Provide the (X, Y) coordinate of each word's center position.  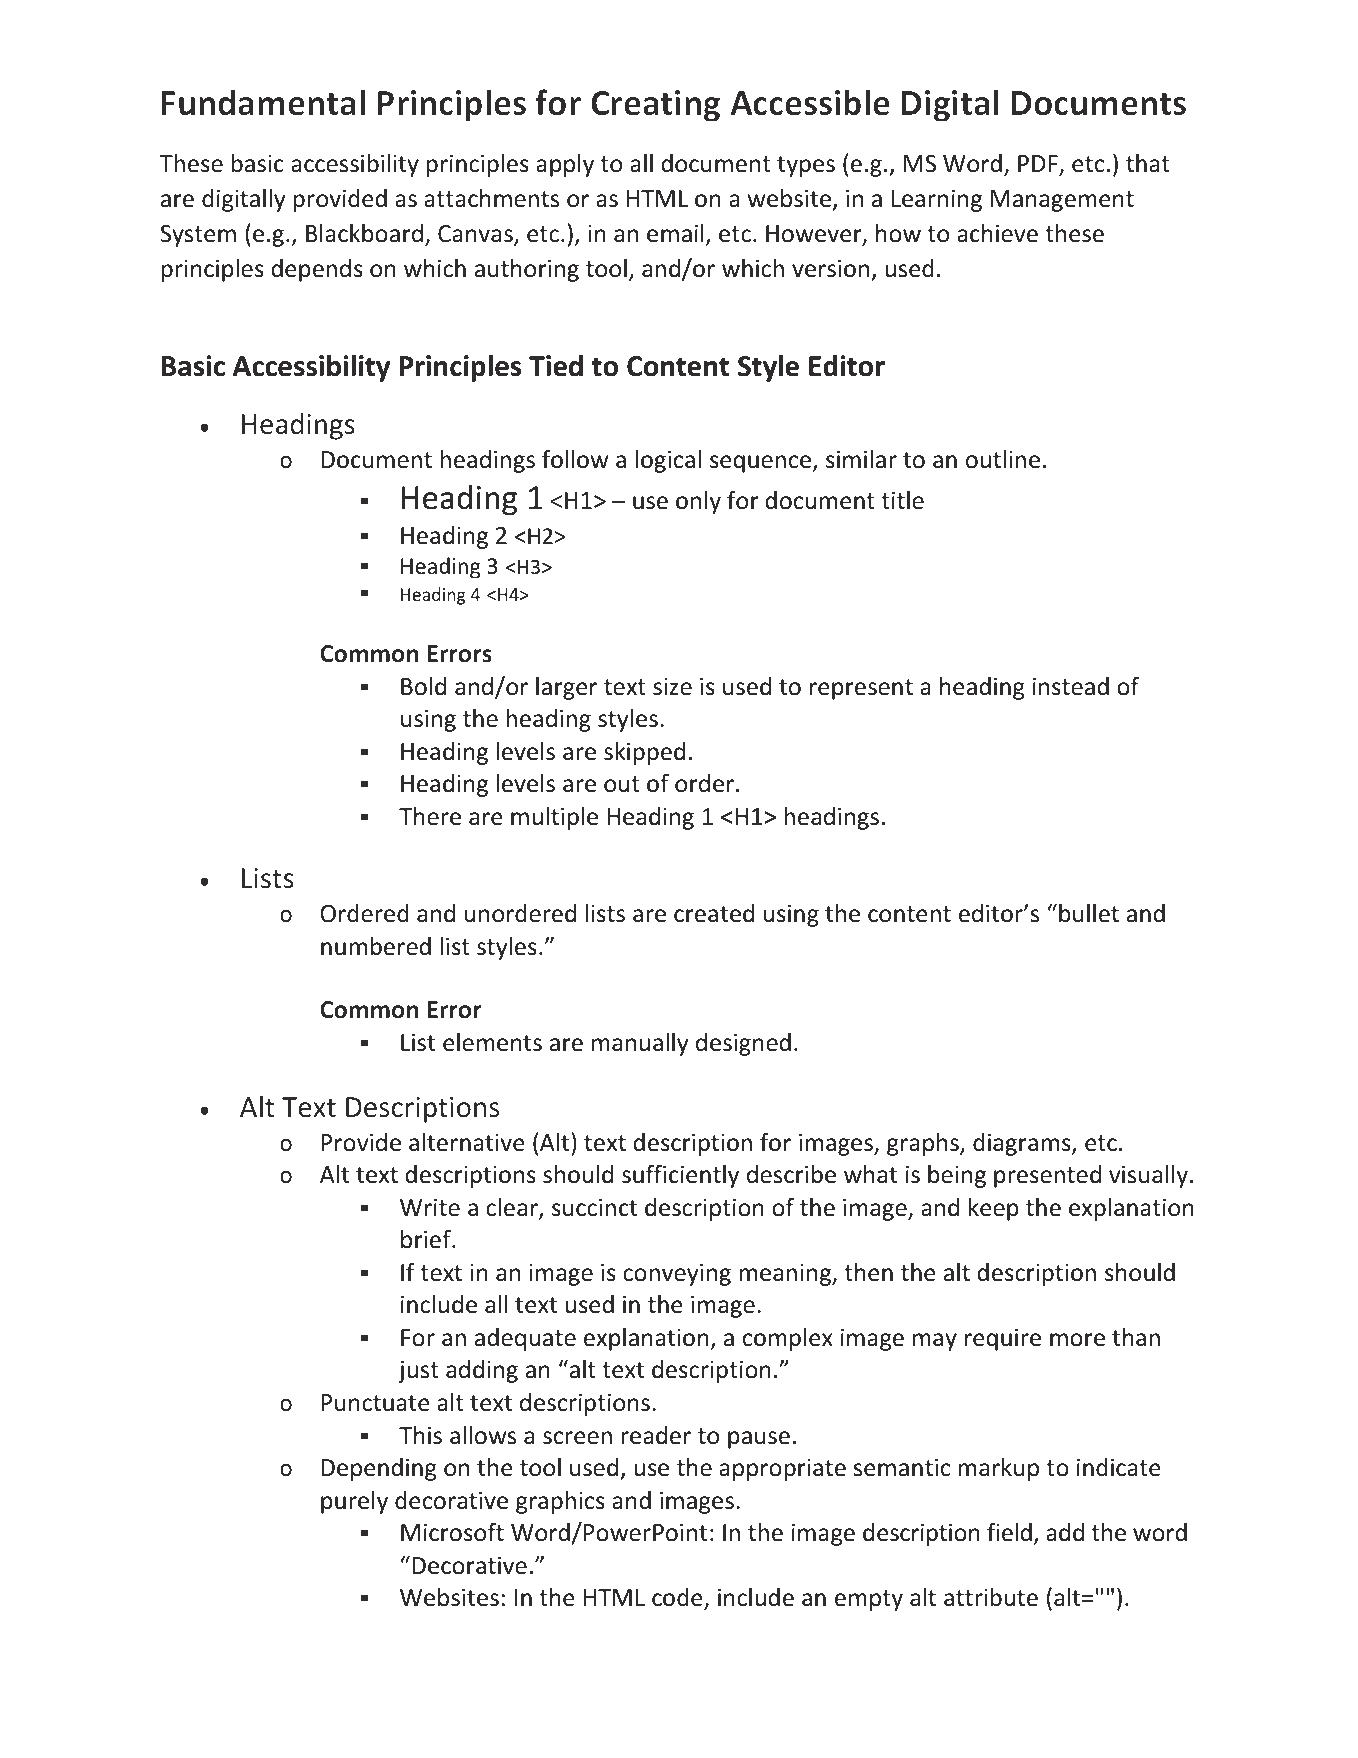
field (1009, 1532)
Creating (655, 106)
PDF (1039, 165)
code (678, 1598)
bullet (1089, 913)
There (430, 816)
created (714, 913)
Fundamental (263, 102)
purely (354, 1502)
